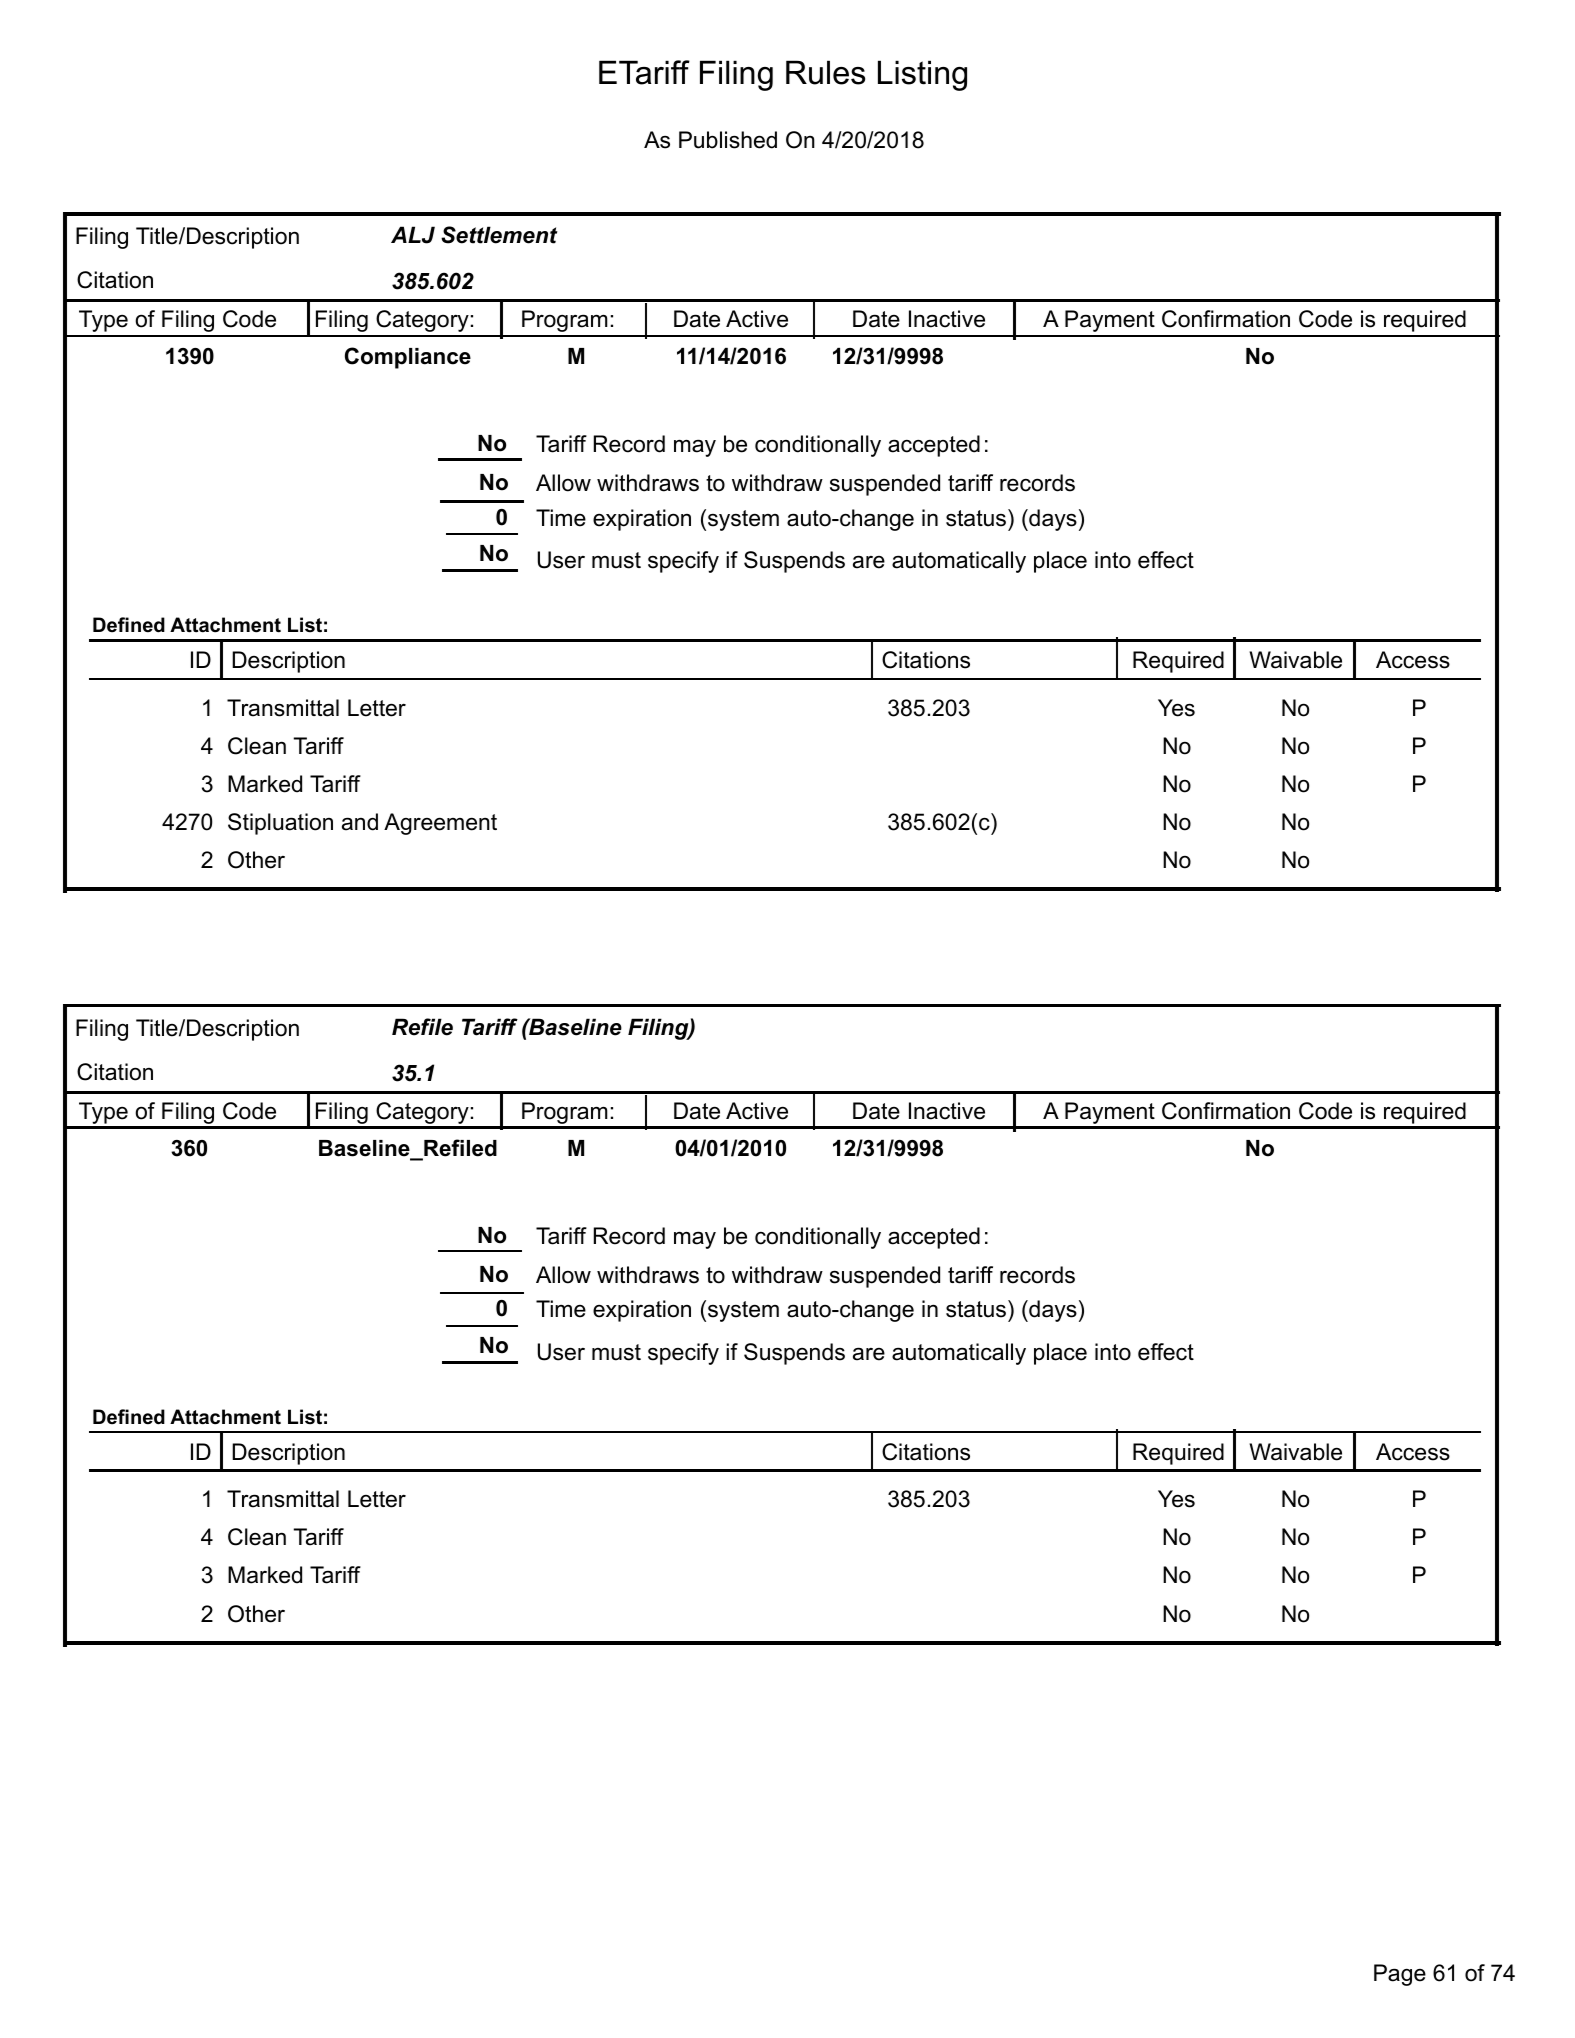  Describe the element at coordinates (728, 140) in the screenshot. I see `Published` at that location.
